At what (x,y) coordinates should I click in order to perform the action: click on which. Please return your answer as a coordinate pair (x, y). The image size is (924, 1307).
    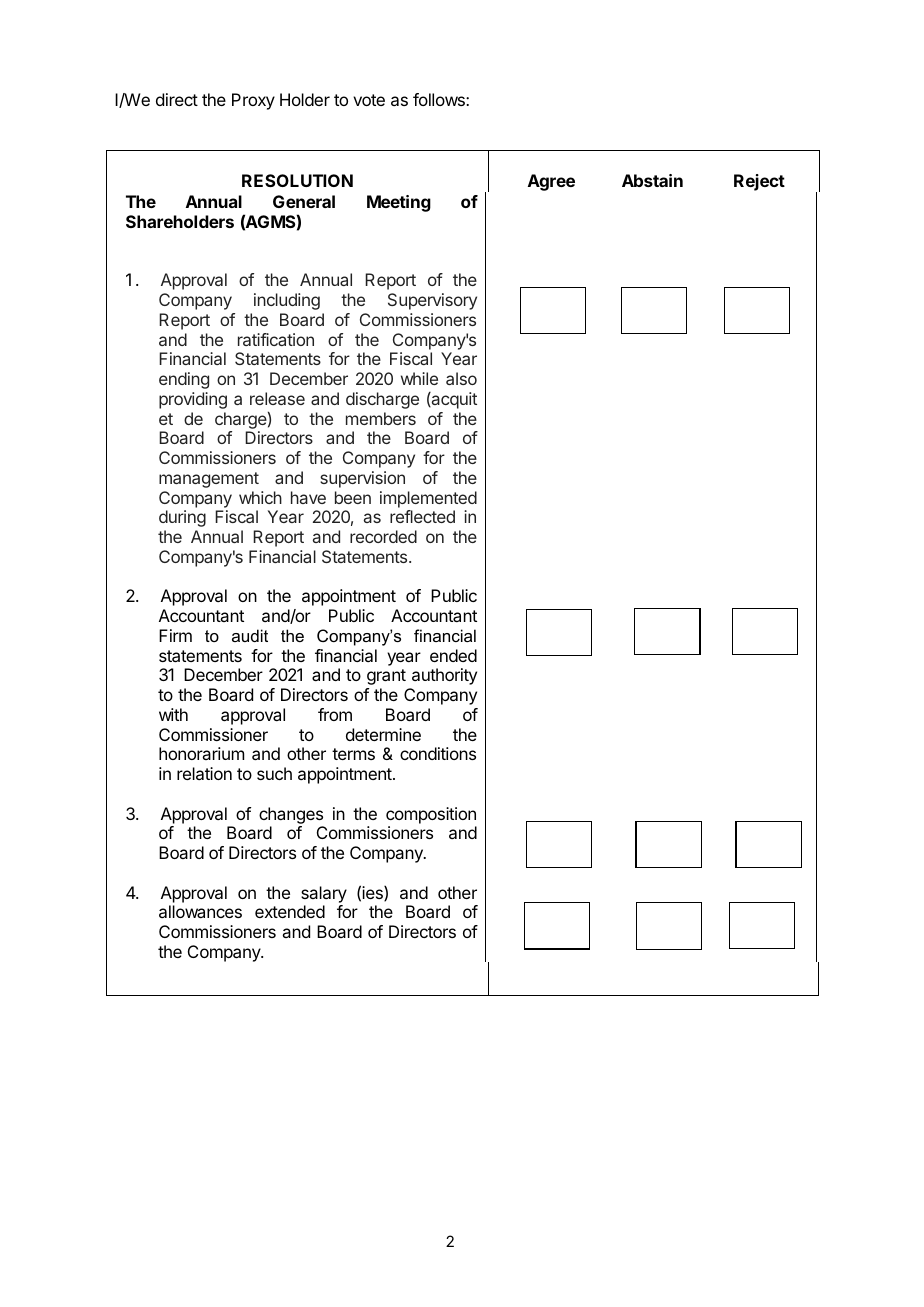
    Looking at the image, I should click on (260, 497).
